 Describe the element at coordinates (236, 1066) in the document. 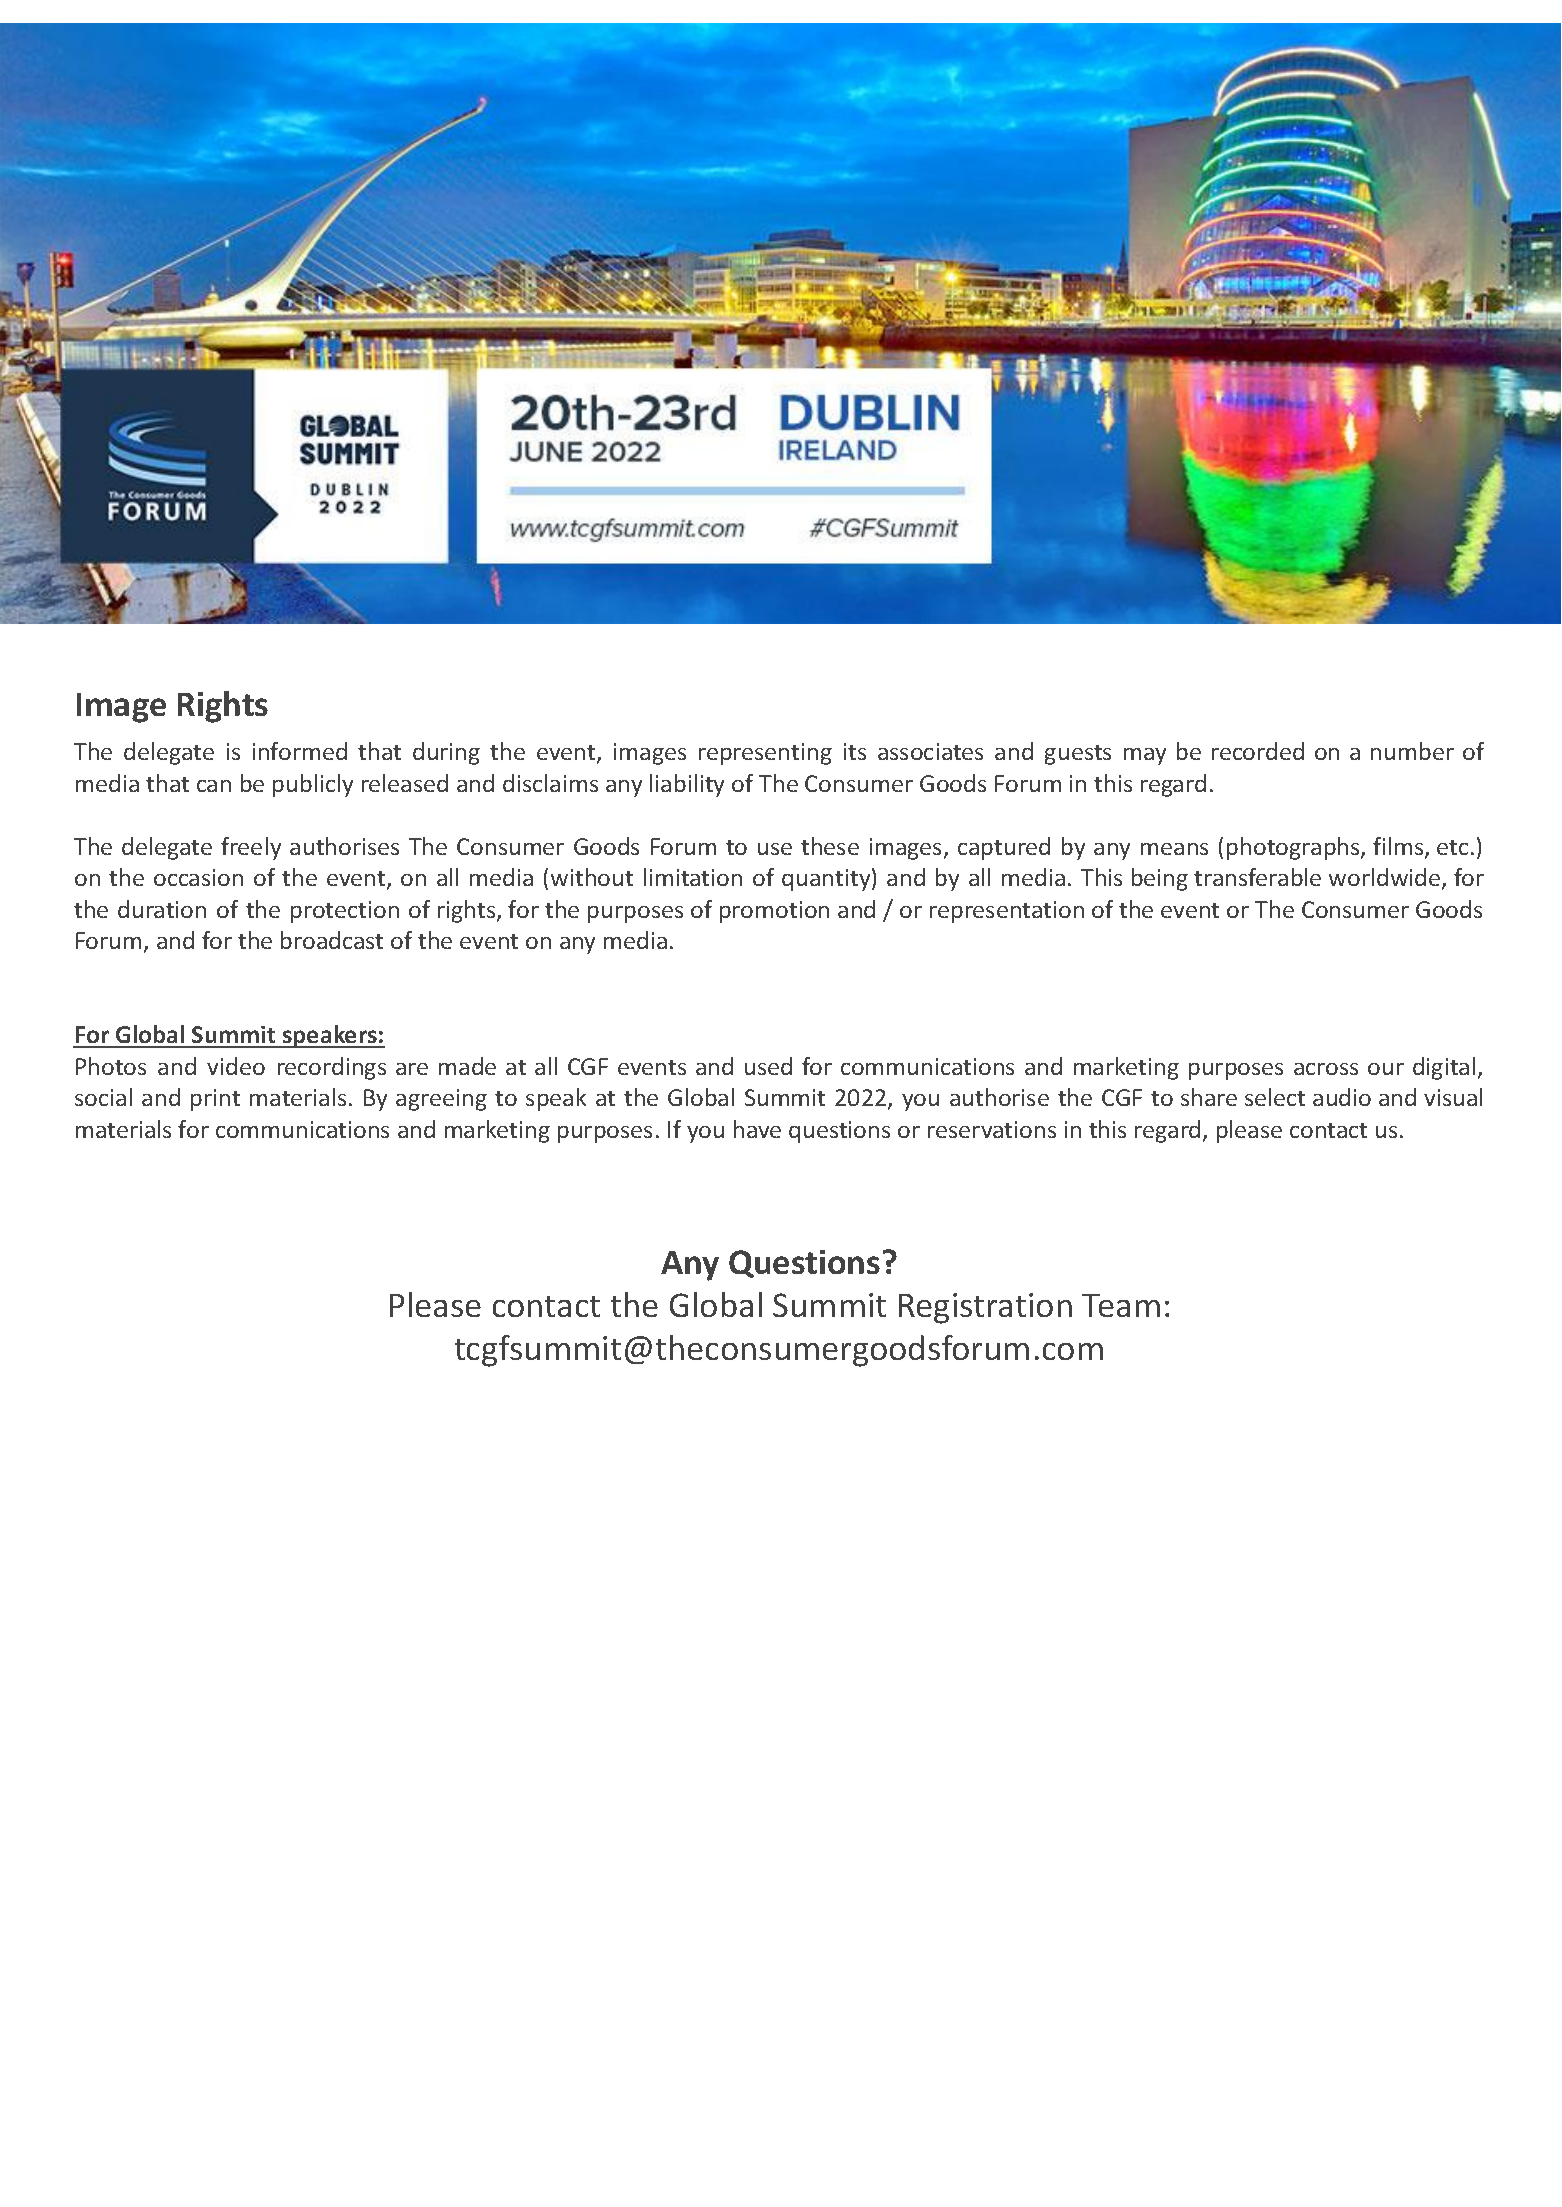

I see `video` at that location.
